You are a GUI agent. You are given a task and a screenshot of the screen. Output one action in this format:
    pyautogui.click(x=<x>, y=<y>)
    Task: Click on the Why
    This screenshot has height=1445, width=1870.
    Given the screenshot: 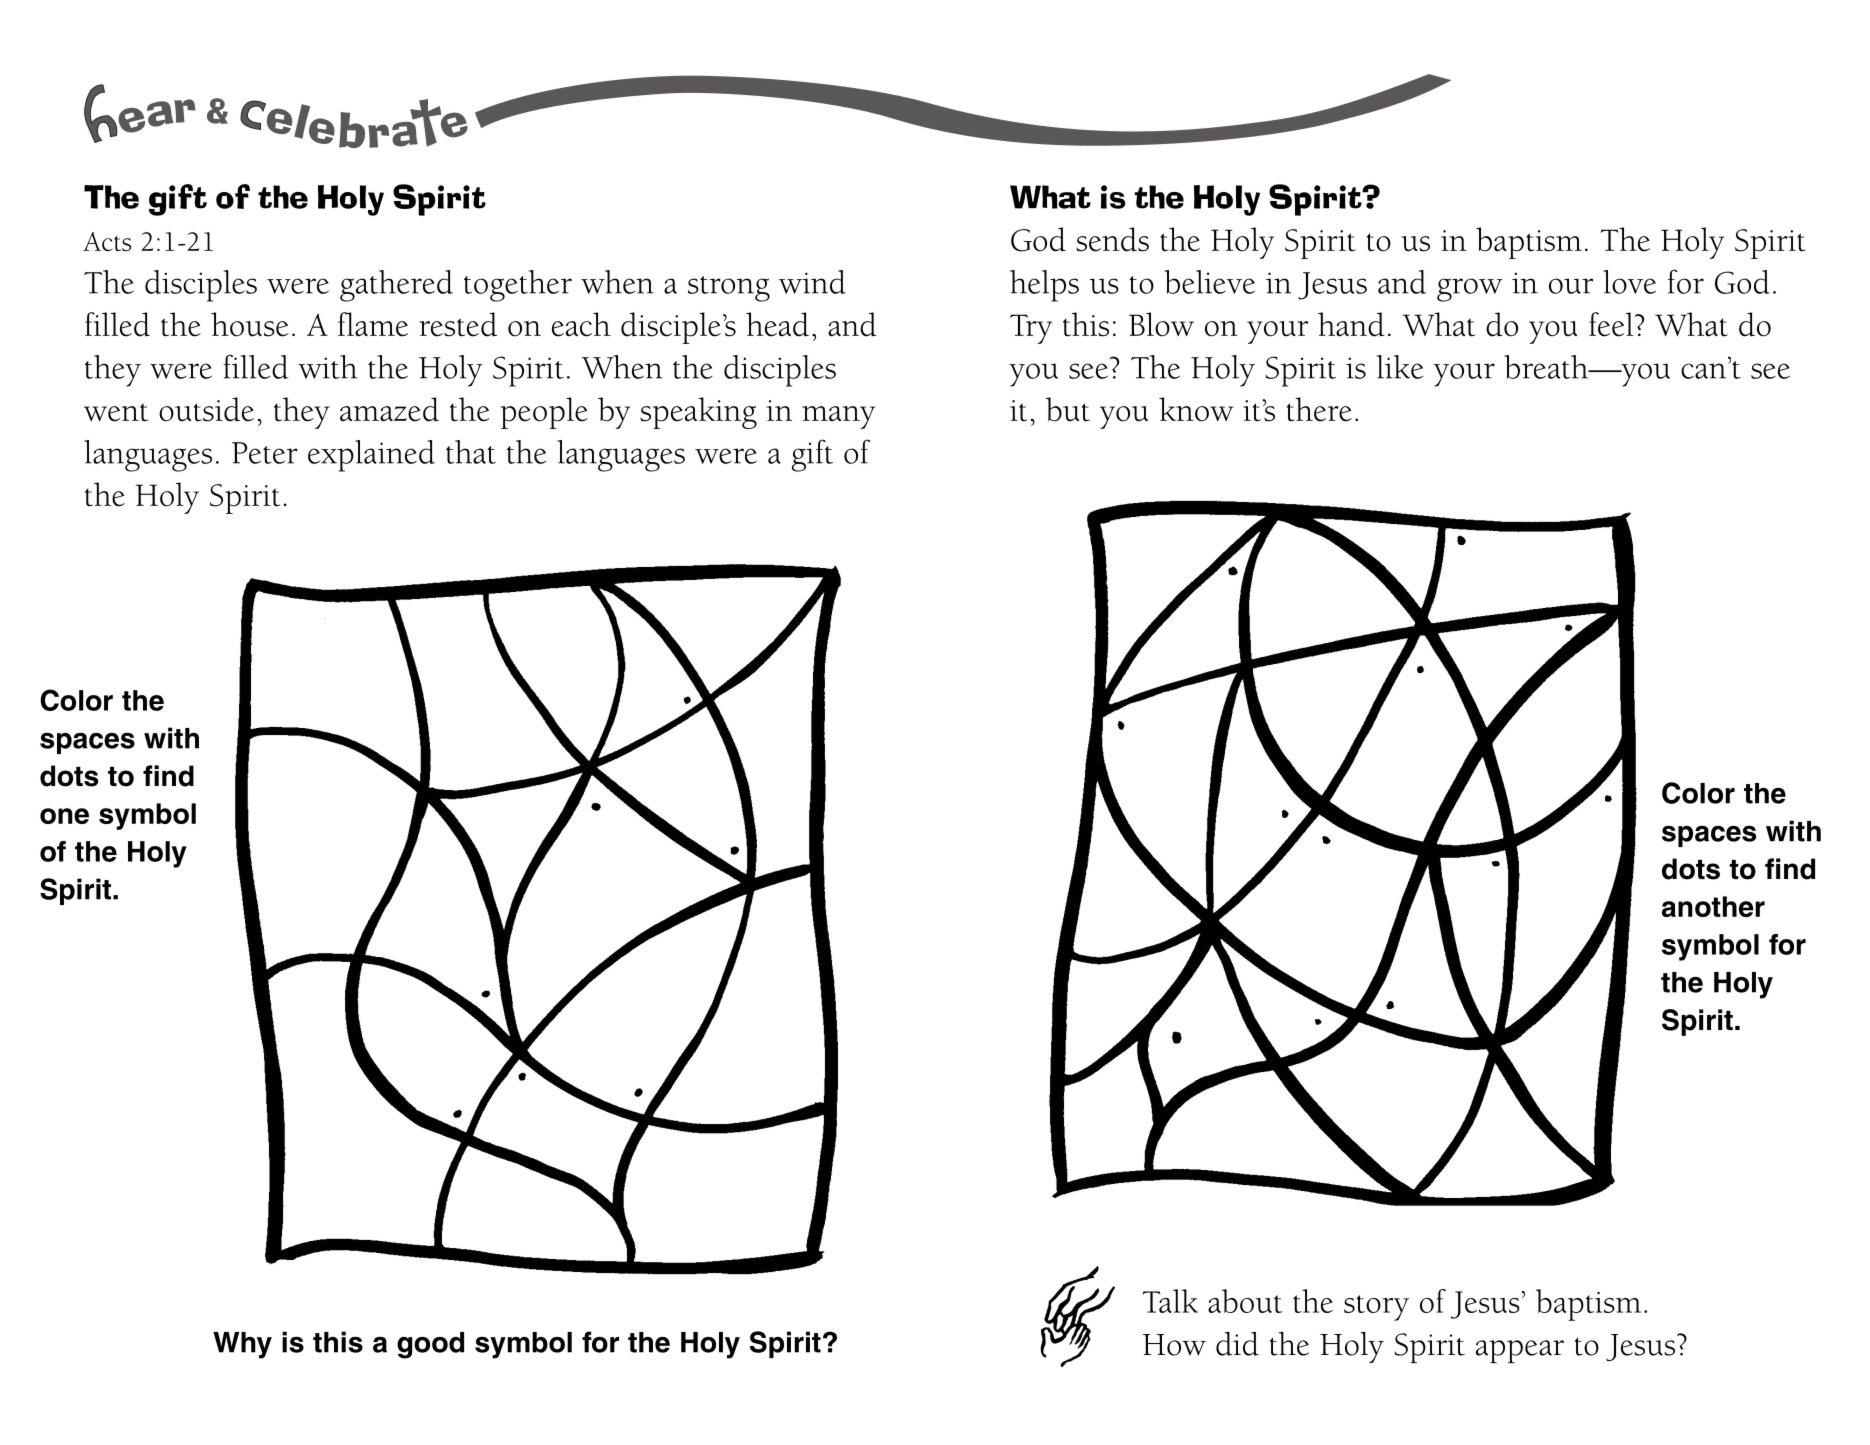 What is the action you would take?
    pyautogui.click(x=242, y=1345)
